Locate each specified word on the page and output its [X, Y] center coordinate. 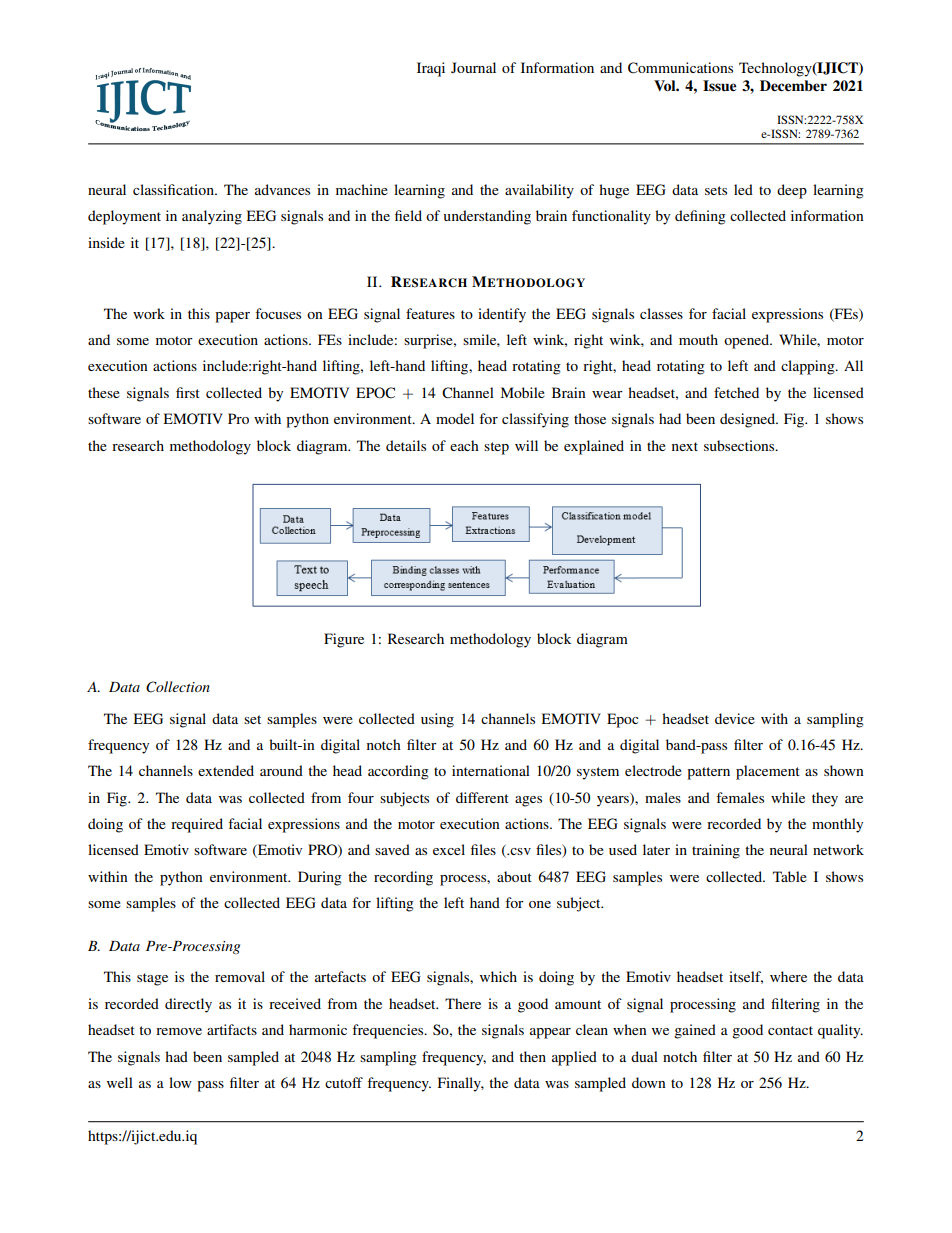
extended [226, 770]
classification [174, 189]
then [532, 1056]
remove [179, 1031]
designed [749, 420]
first [188, 392]
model [455, 418]
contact [790, 1030]
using [437, 720]
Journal [473, 67]
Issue [719, 86]
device [735, 718]
